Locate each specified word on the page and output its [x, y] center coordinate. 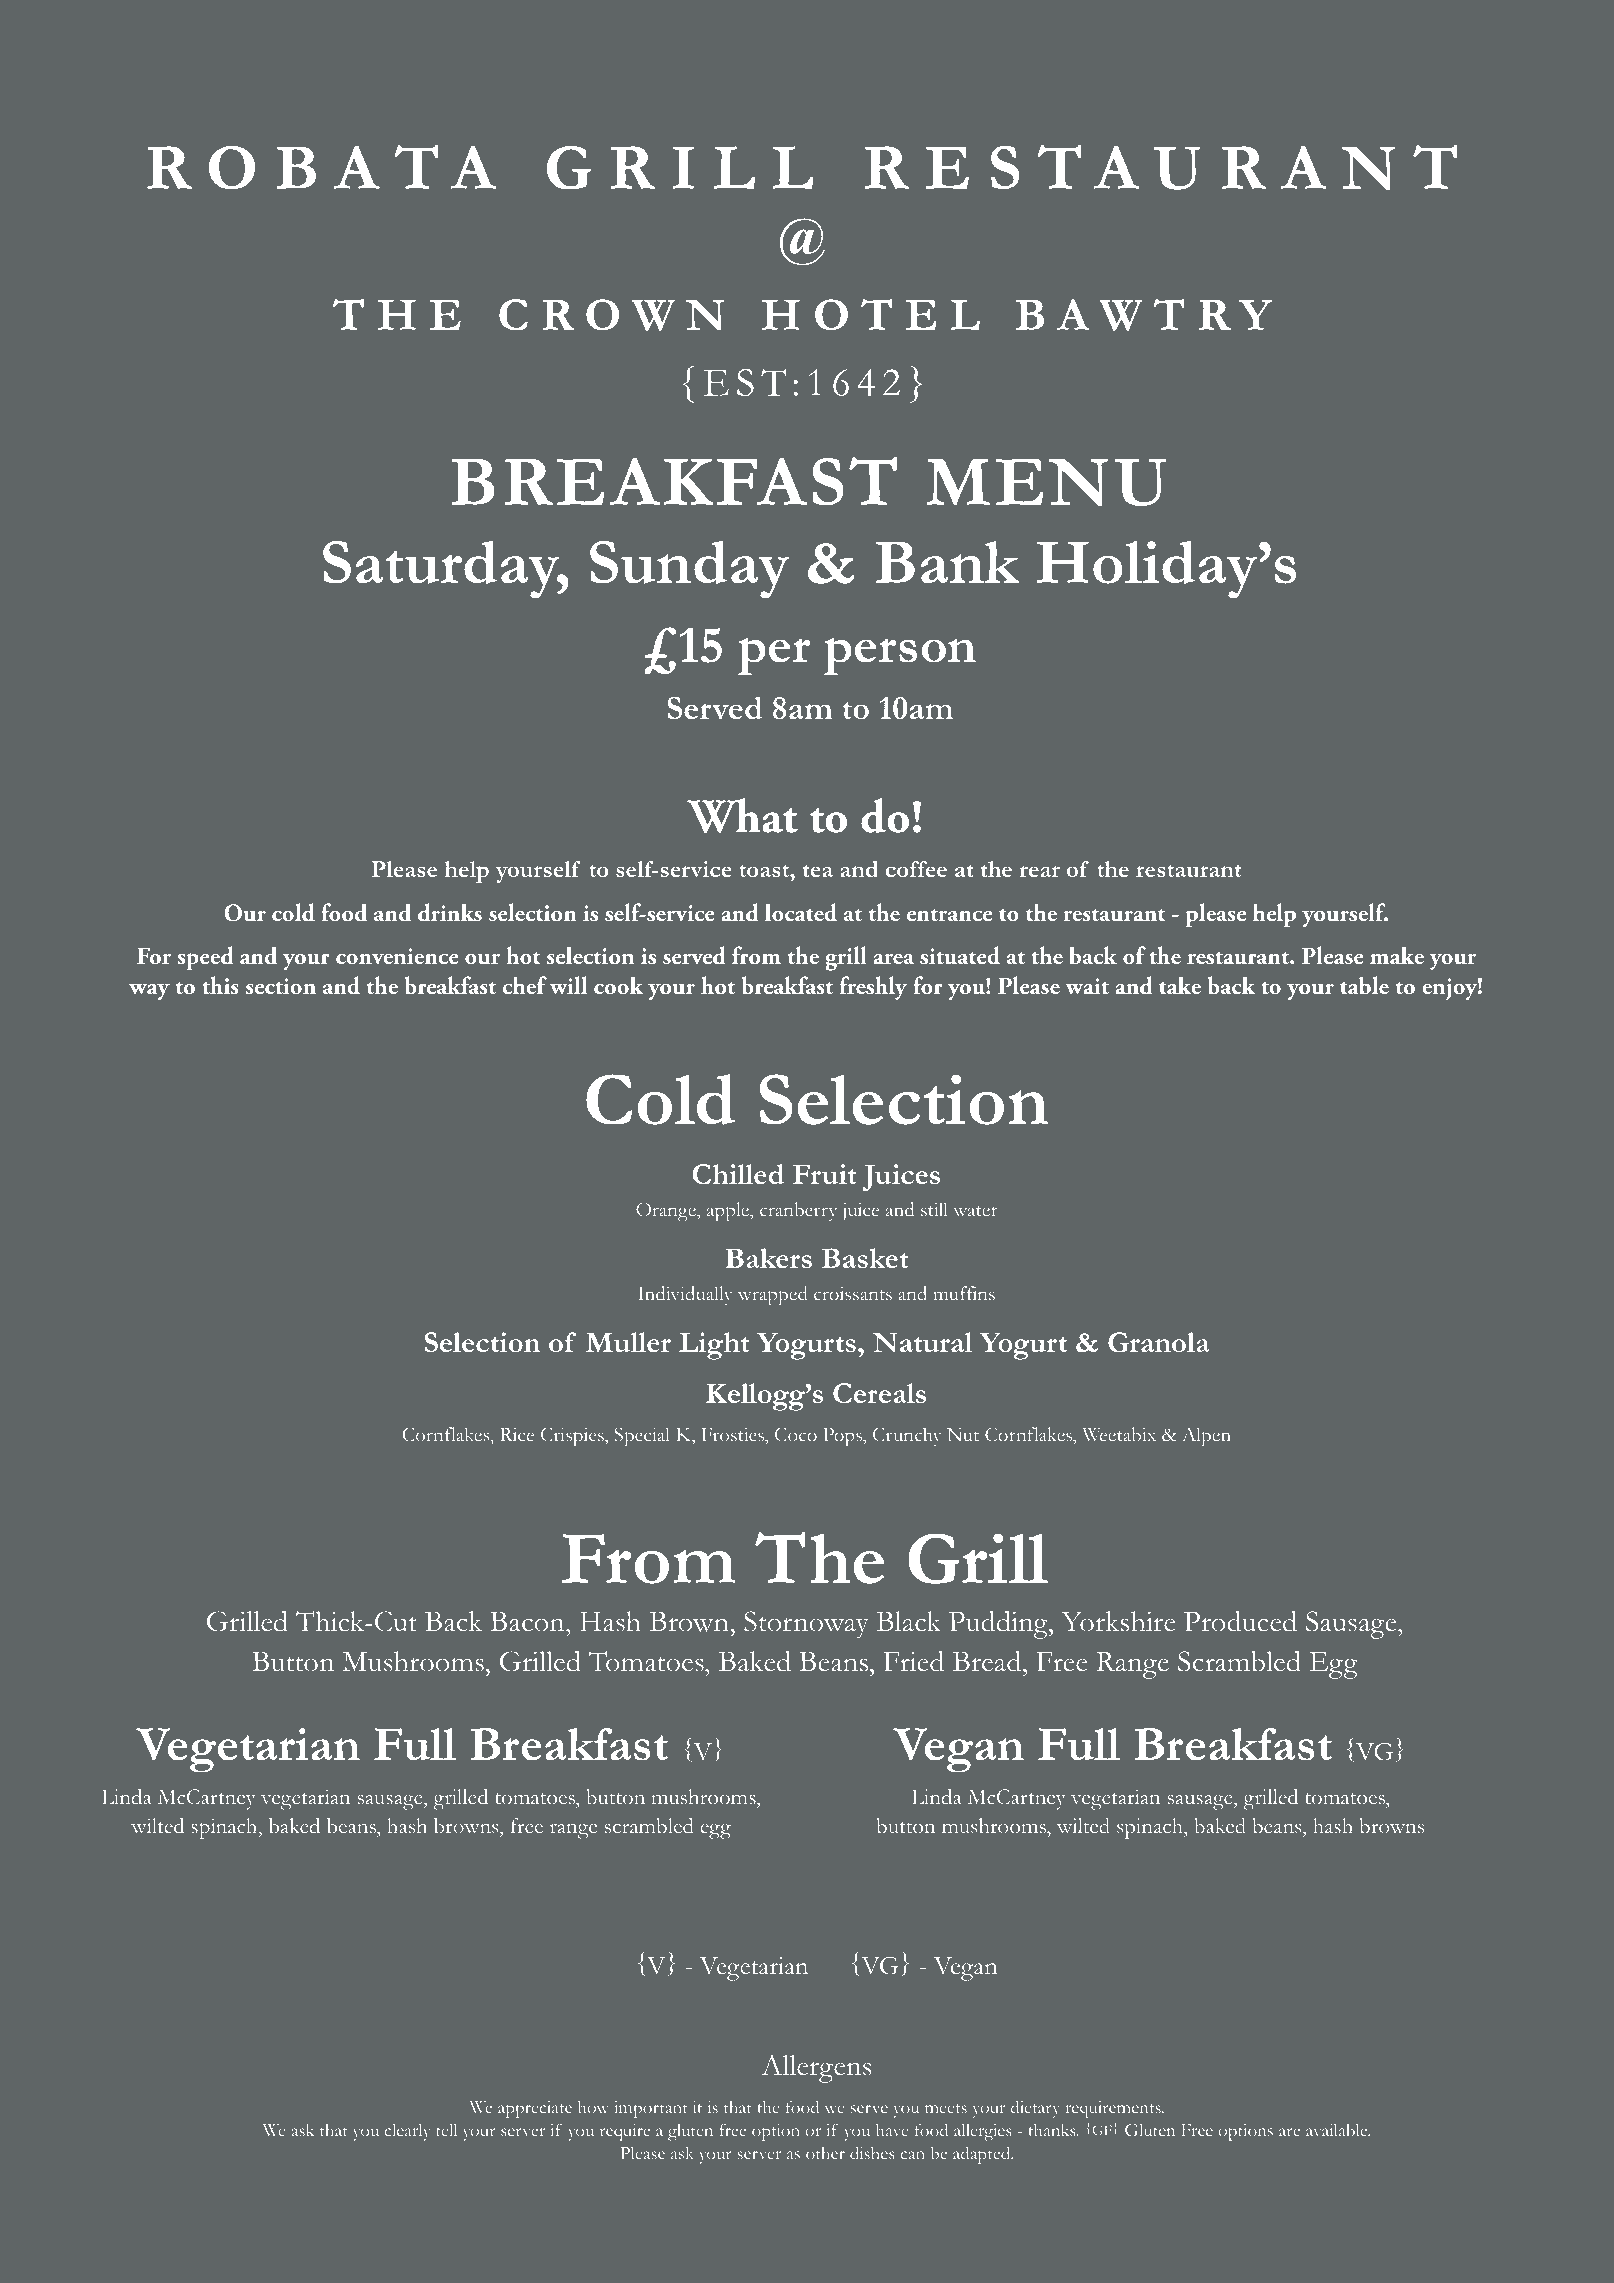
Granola [1158, 1342]
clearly [408, 2132]
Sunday [690, 570]
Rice [517, 1434]
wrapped [772, 1296]
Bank [947, 562]
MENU [1046, 482]
